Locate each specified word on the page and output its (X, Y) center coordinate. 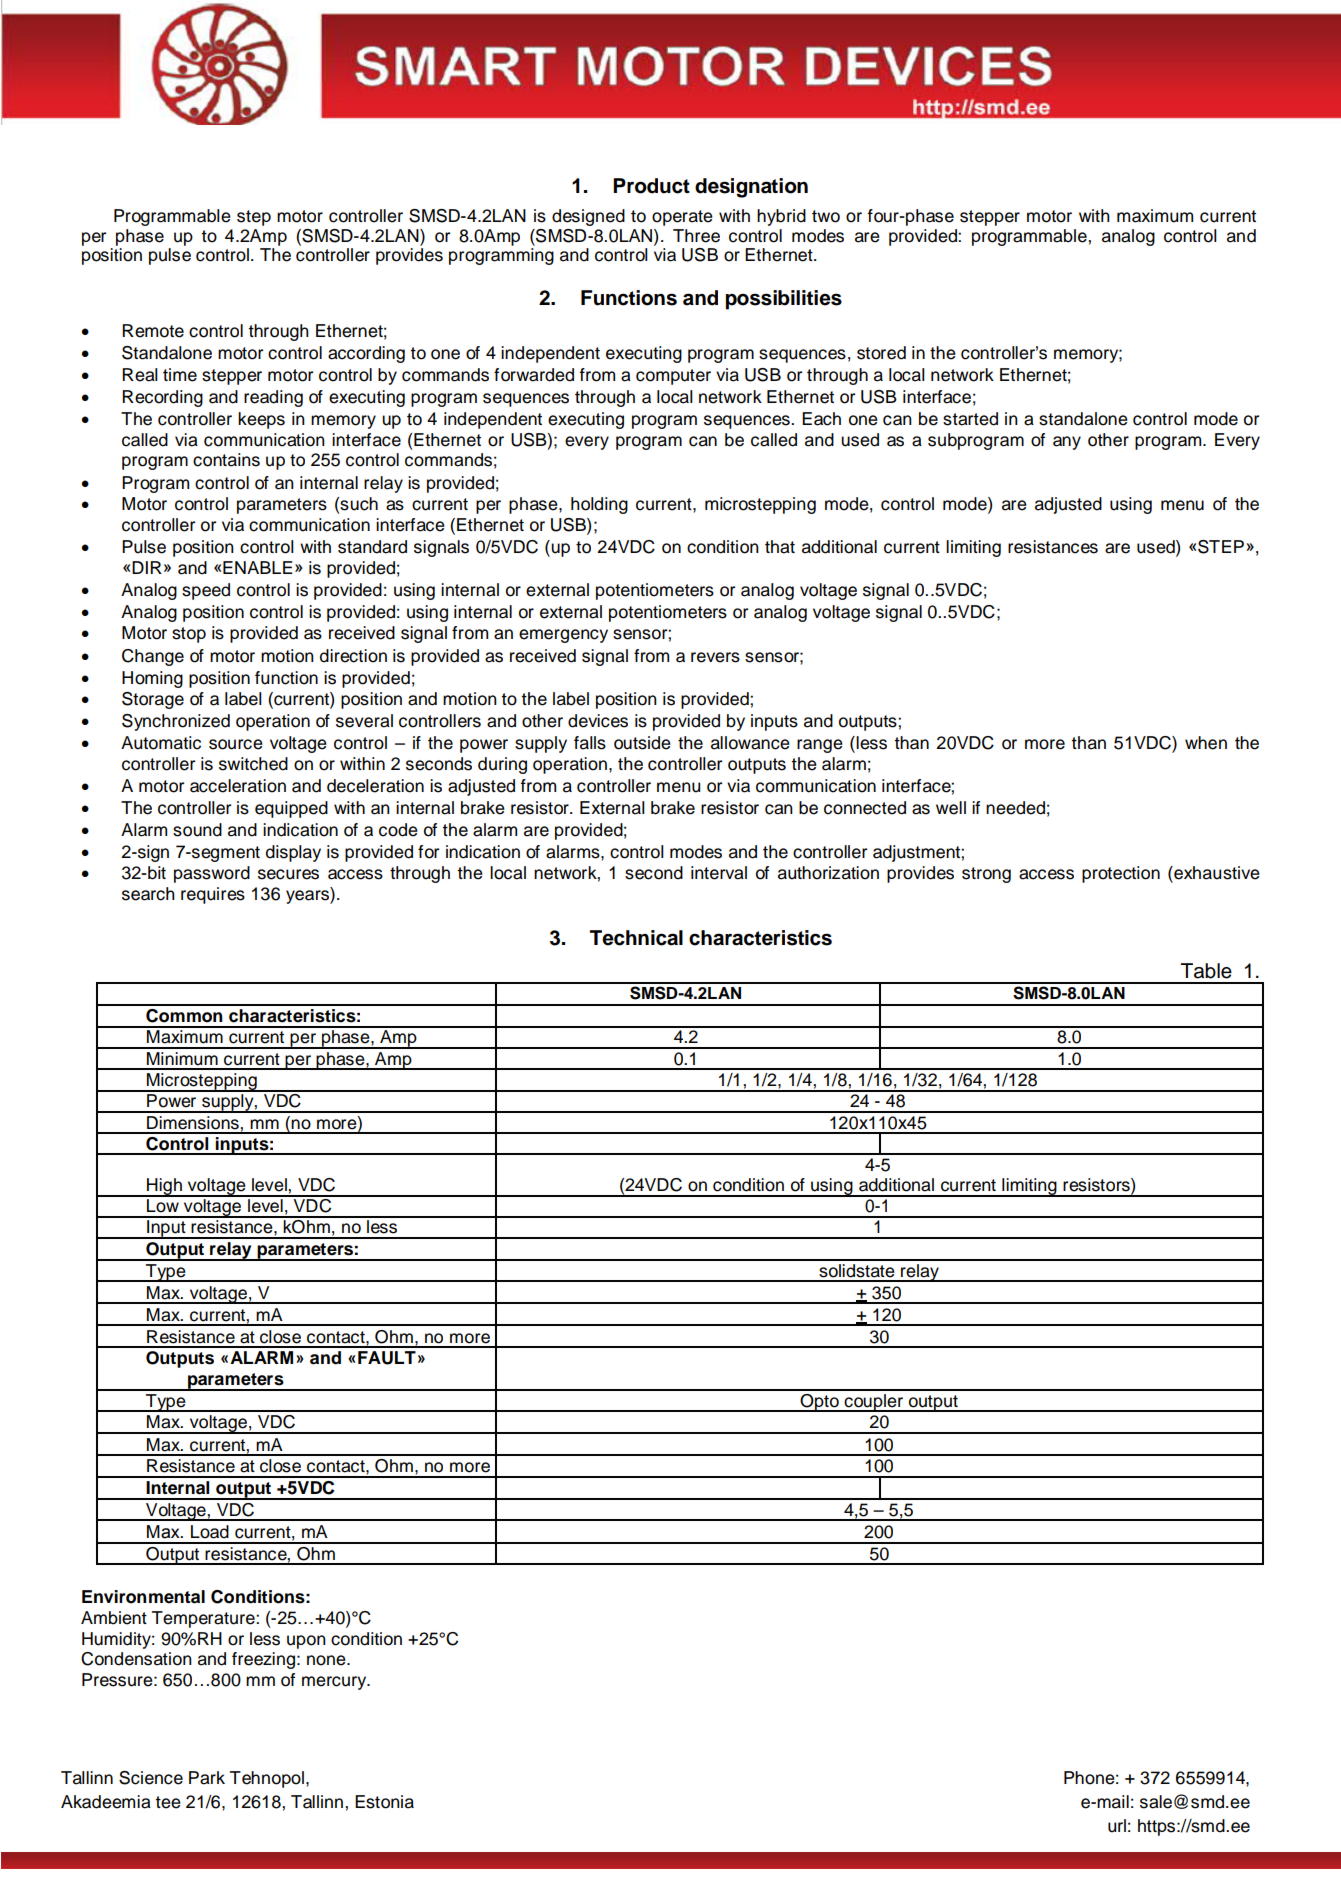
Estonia (384, 1802)
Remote (153, 331)
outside (642, 743)
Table (1206, 971)
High (164, 1187)
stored (881, 353)
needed (1015, 808)
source (236, 744)
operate (682, 218)
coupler (873, 1403)
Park (207, 1778)
